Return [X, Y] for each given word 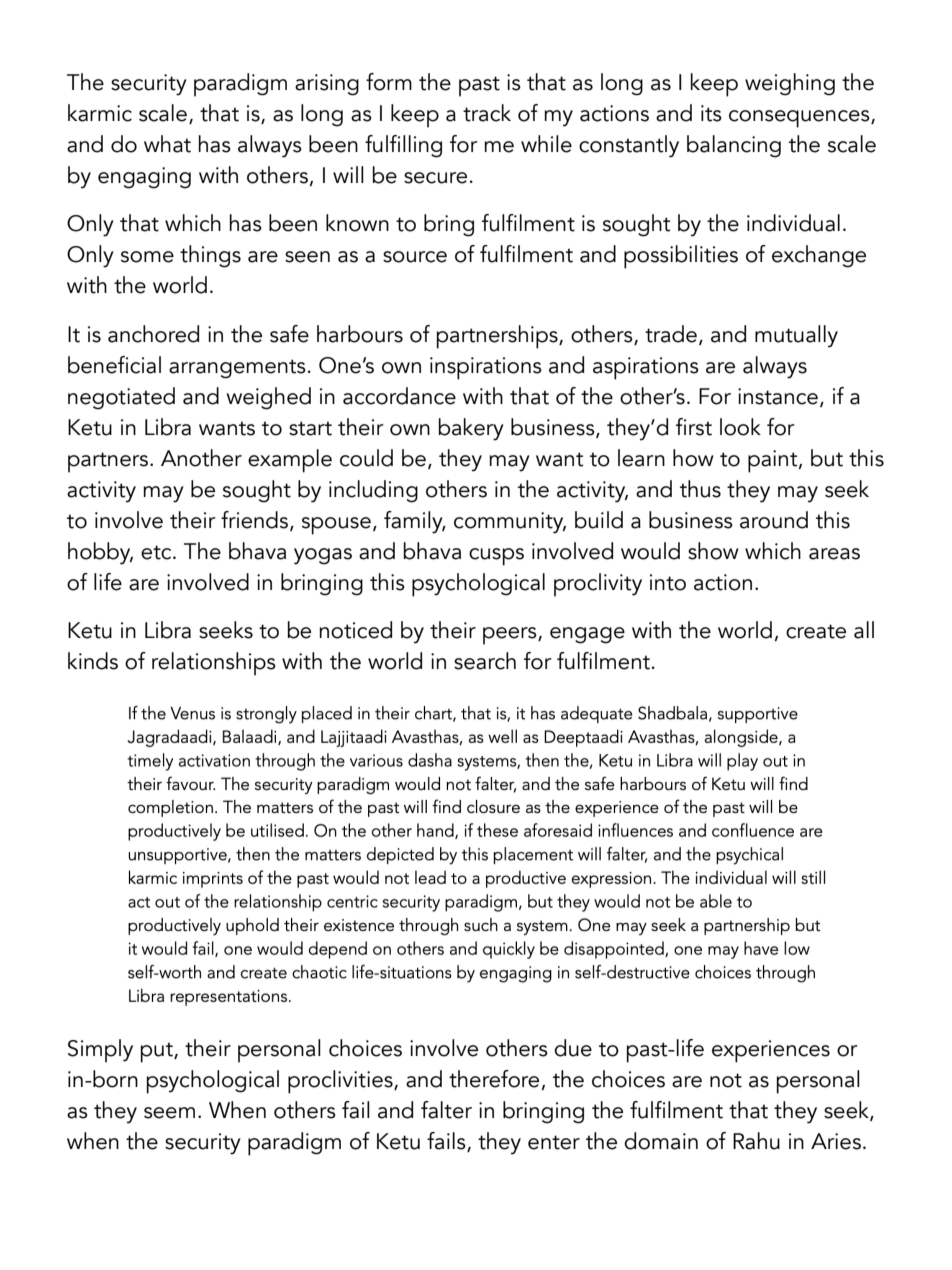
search [485, 661]
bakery [471, 429]
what [167, 144]
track [487, 113]
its [711, 113]
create [816, 631]
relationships [214, 664]
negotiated [121, 398]
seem [169, 1113]
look [740, 427]
